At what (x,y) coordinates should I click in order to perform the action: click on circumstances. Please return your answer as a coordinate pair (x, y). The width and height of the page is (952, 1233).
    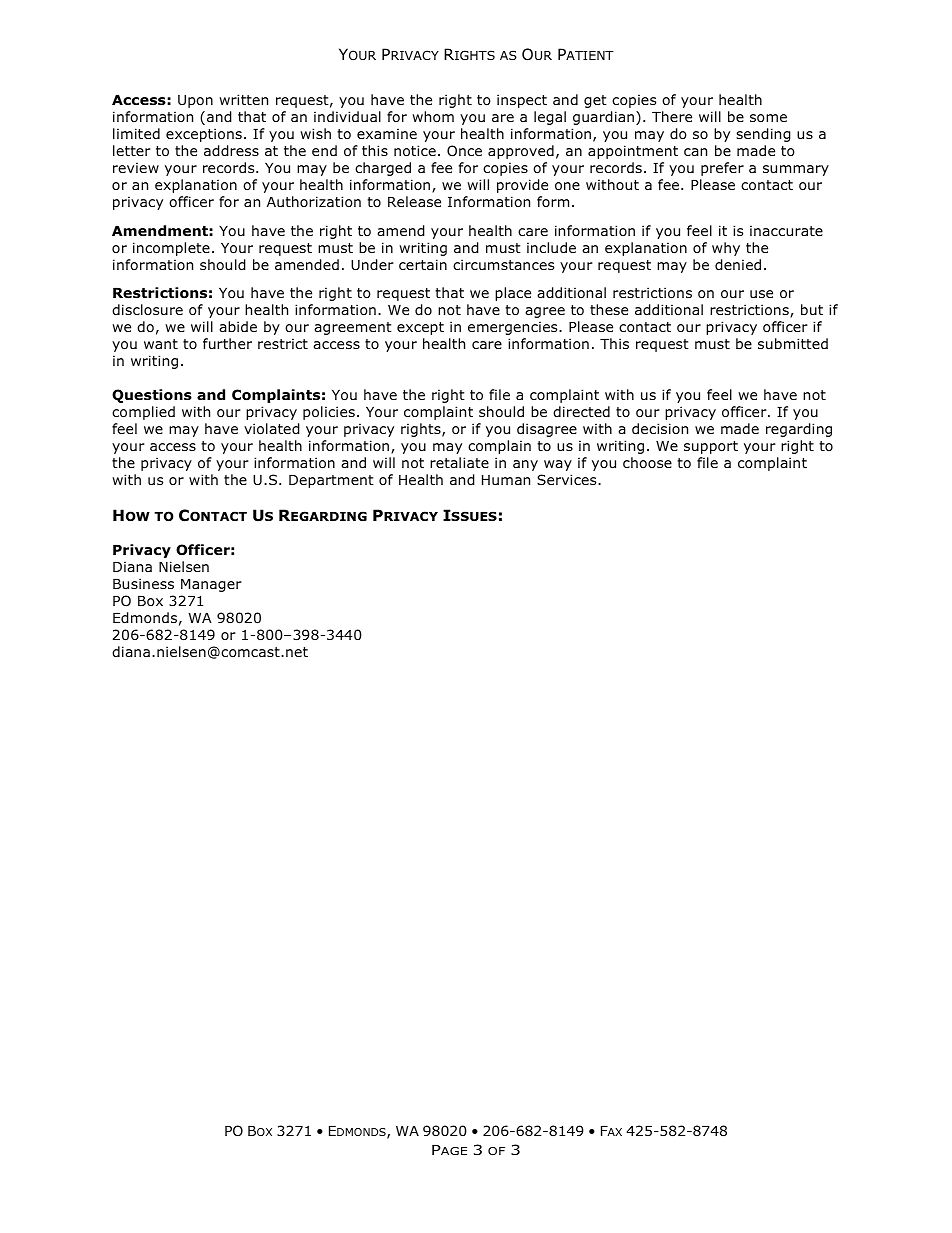
    Looking at the image, I should click on (503, 264).
